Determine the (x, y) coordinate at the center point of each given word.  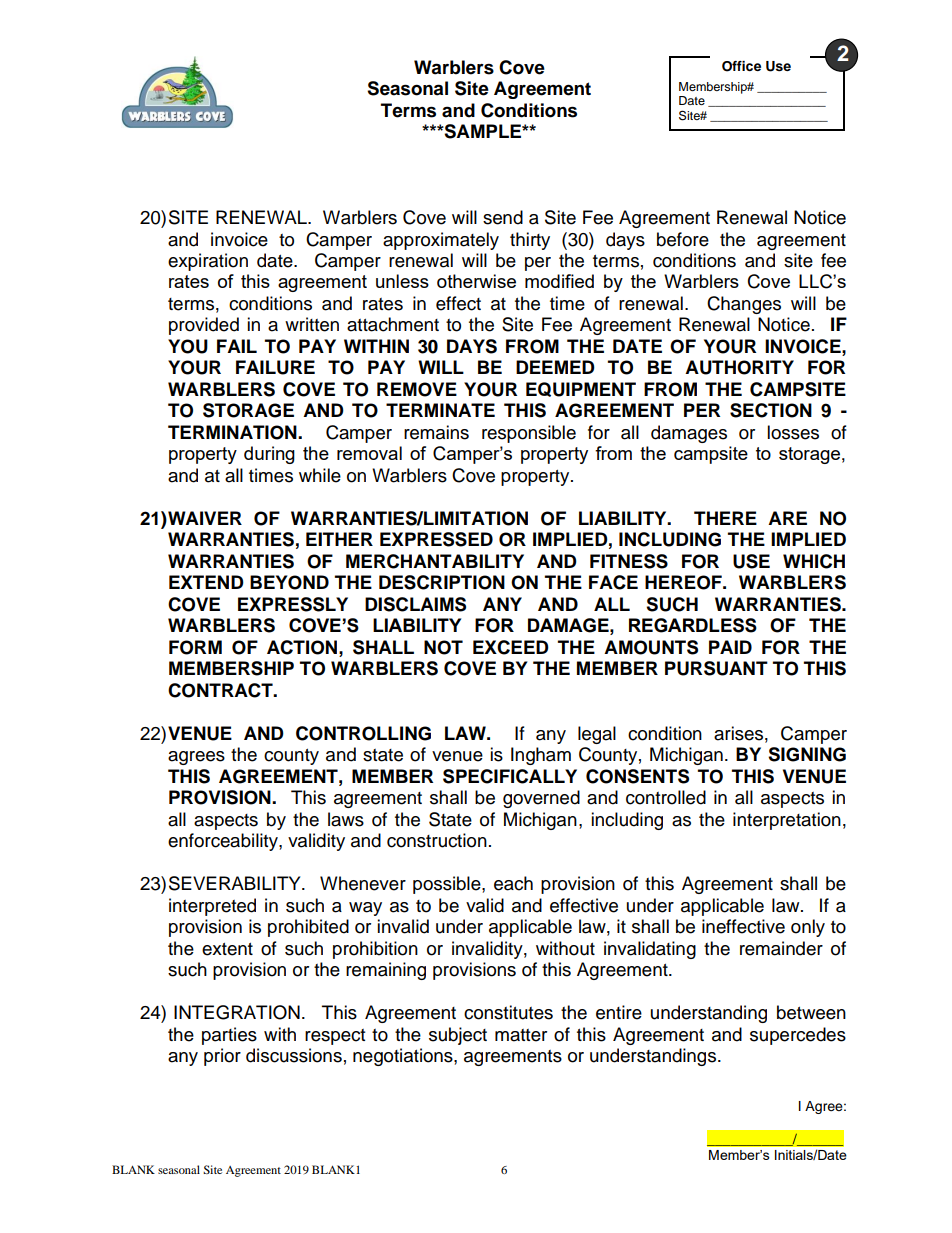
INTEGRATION (237, 1012)
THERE (725, 518)
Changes (744, 305)
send (503, 217)
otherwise (476, 281)
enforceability (224, 842)
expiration (208, 262)
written (312, 324)
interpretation (787, 821)
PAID (730, 647)
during (269, 455)
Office (741, 66)
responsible (529, 434)
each (513, 883)
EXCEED (511, 647)
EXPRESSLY (293, 604)
